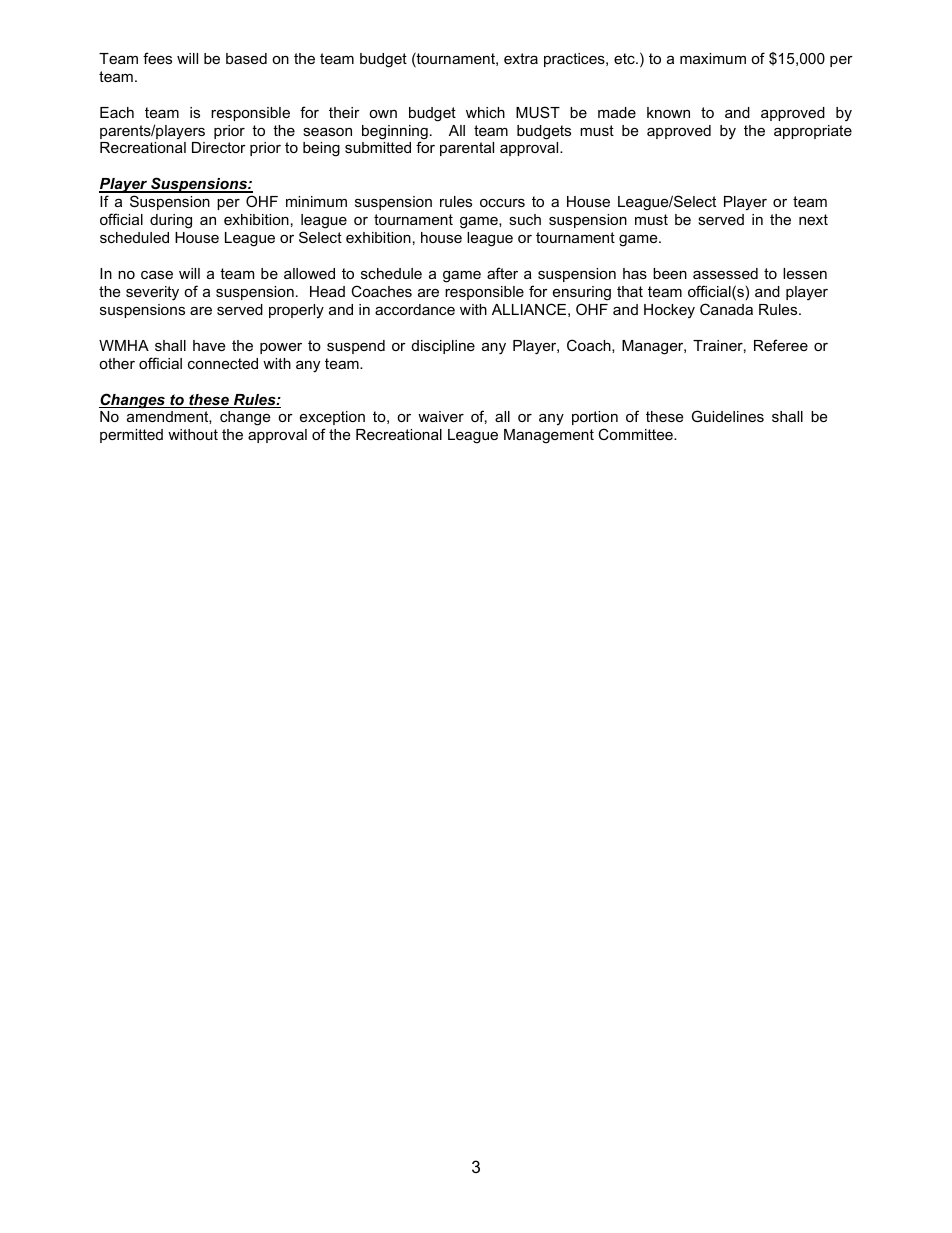 The width and height of the document is (952, 1233). What do you see at coordinates (521, 58) in the document?
I see `extra` at bounding box center [521, 58].
